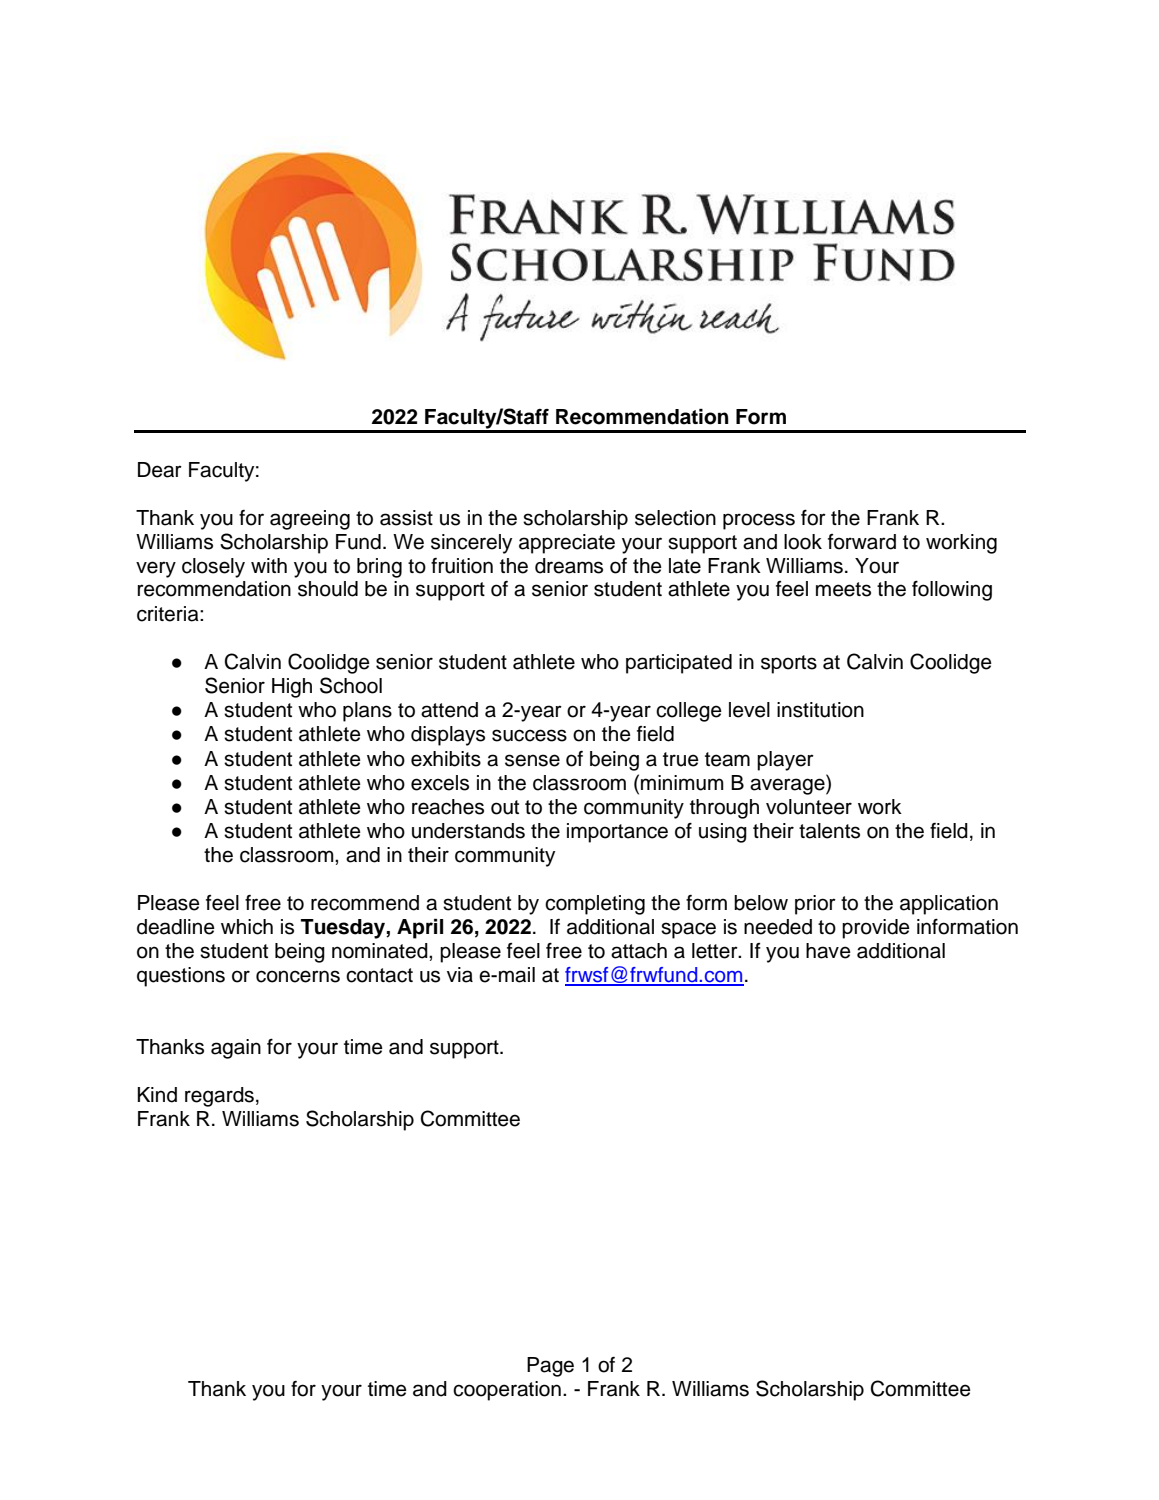 The height and width of the page is (1500, 1159). Describe the element at coordinates (876, 929) in the page. I see `provide` at that location.
